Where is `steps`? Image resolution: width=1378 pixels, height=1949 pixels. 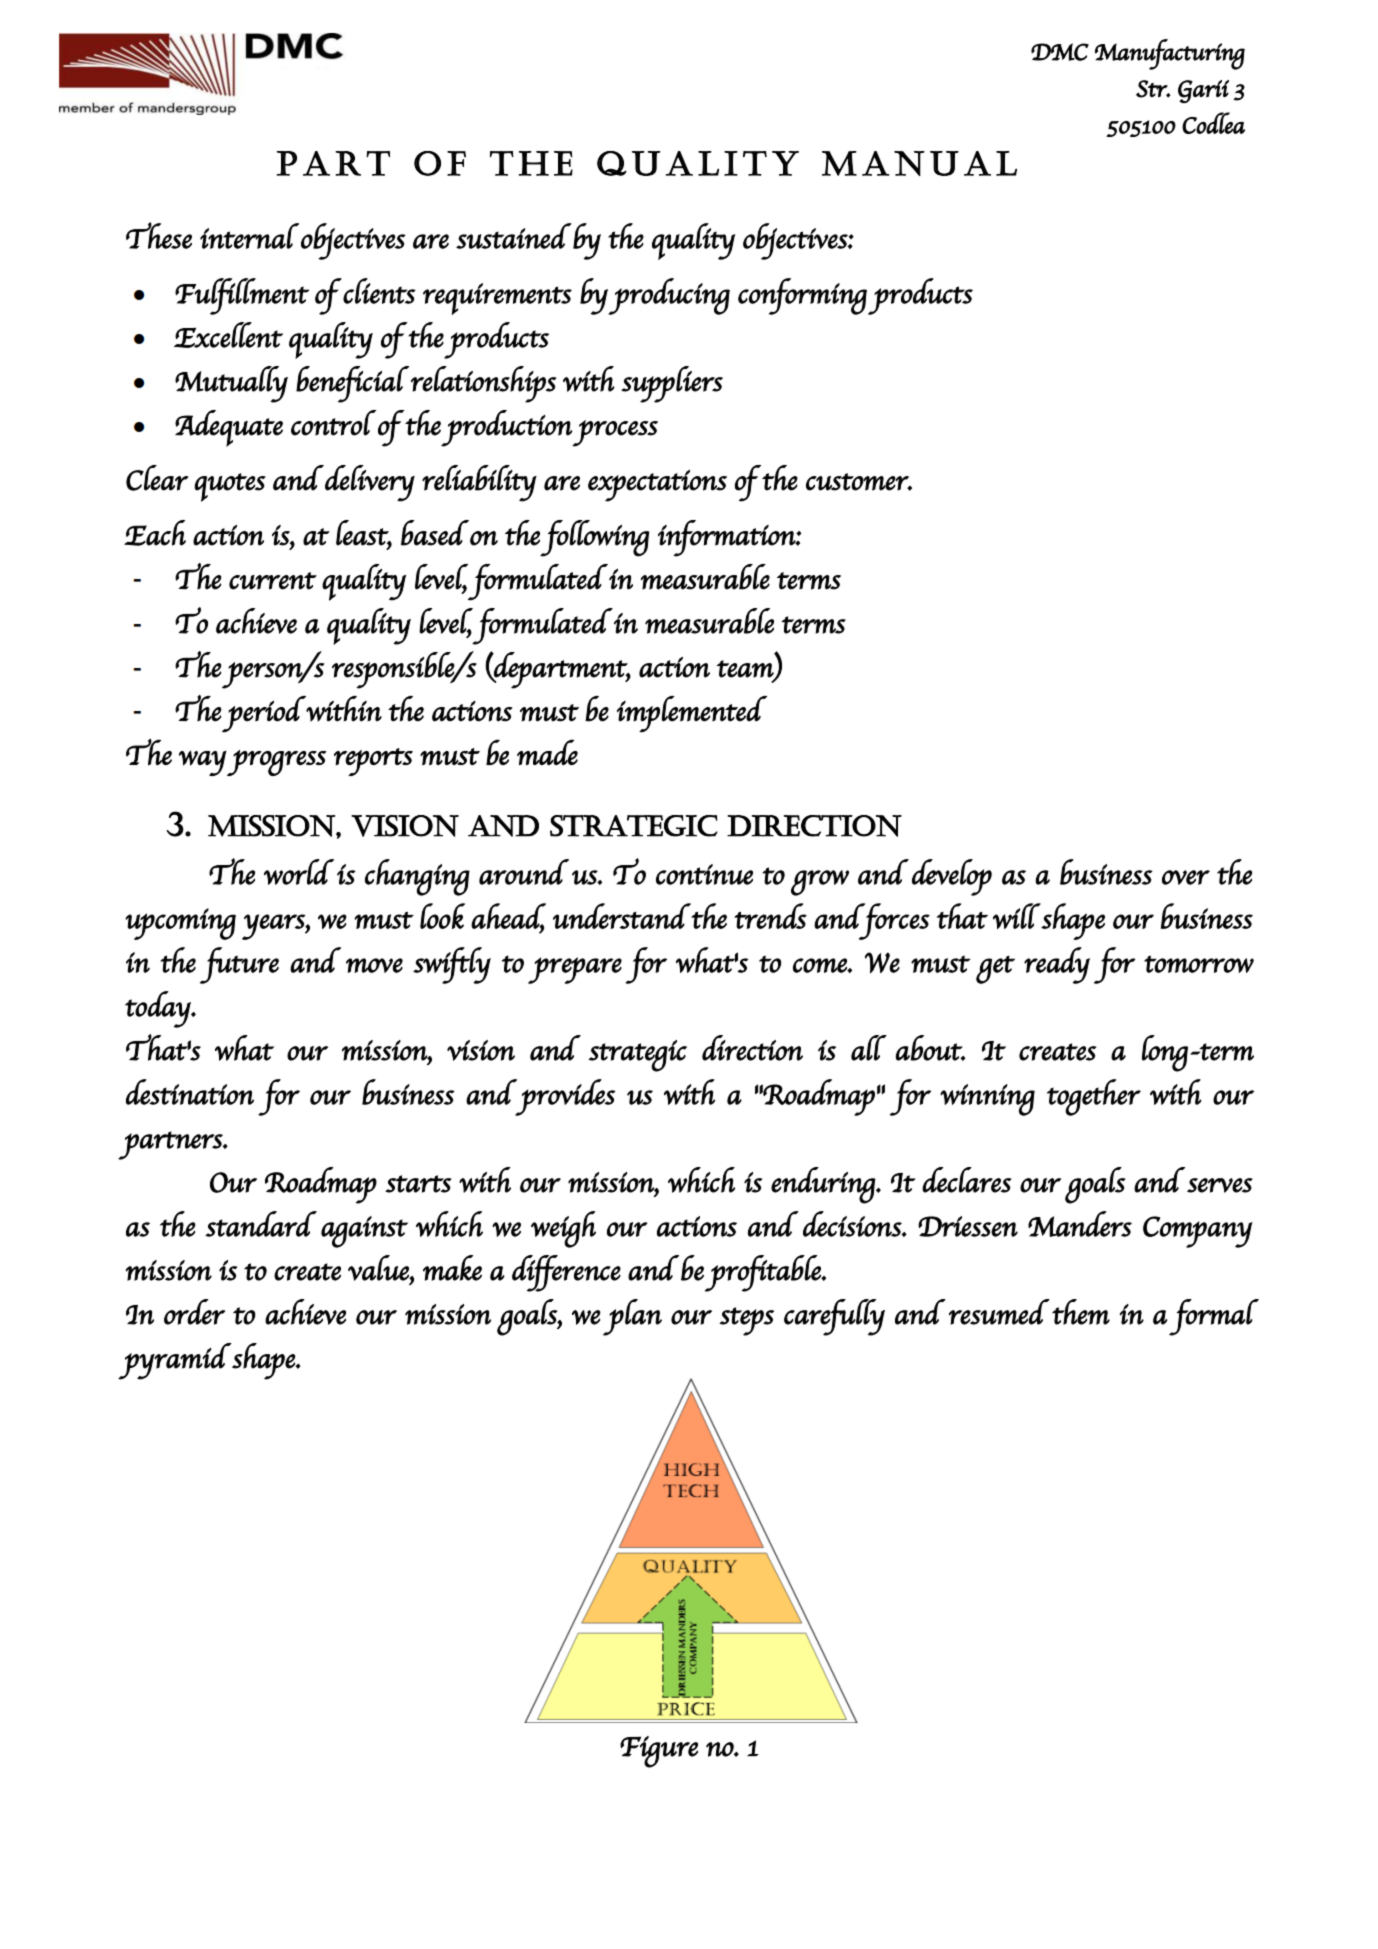
steps is located at coordinates (746, 1321).
